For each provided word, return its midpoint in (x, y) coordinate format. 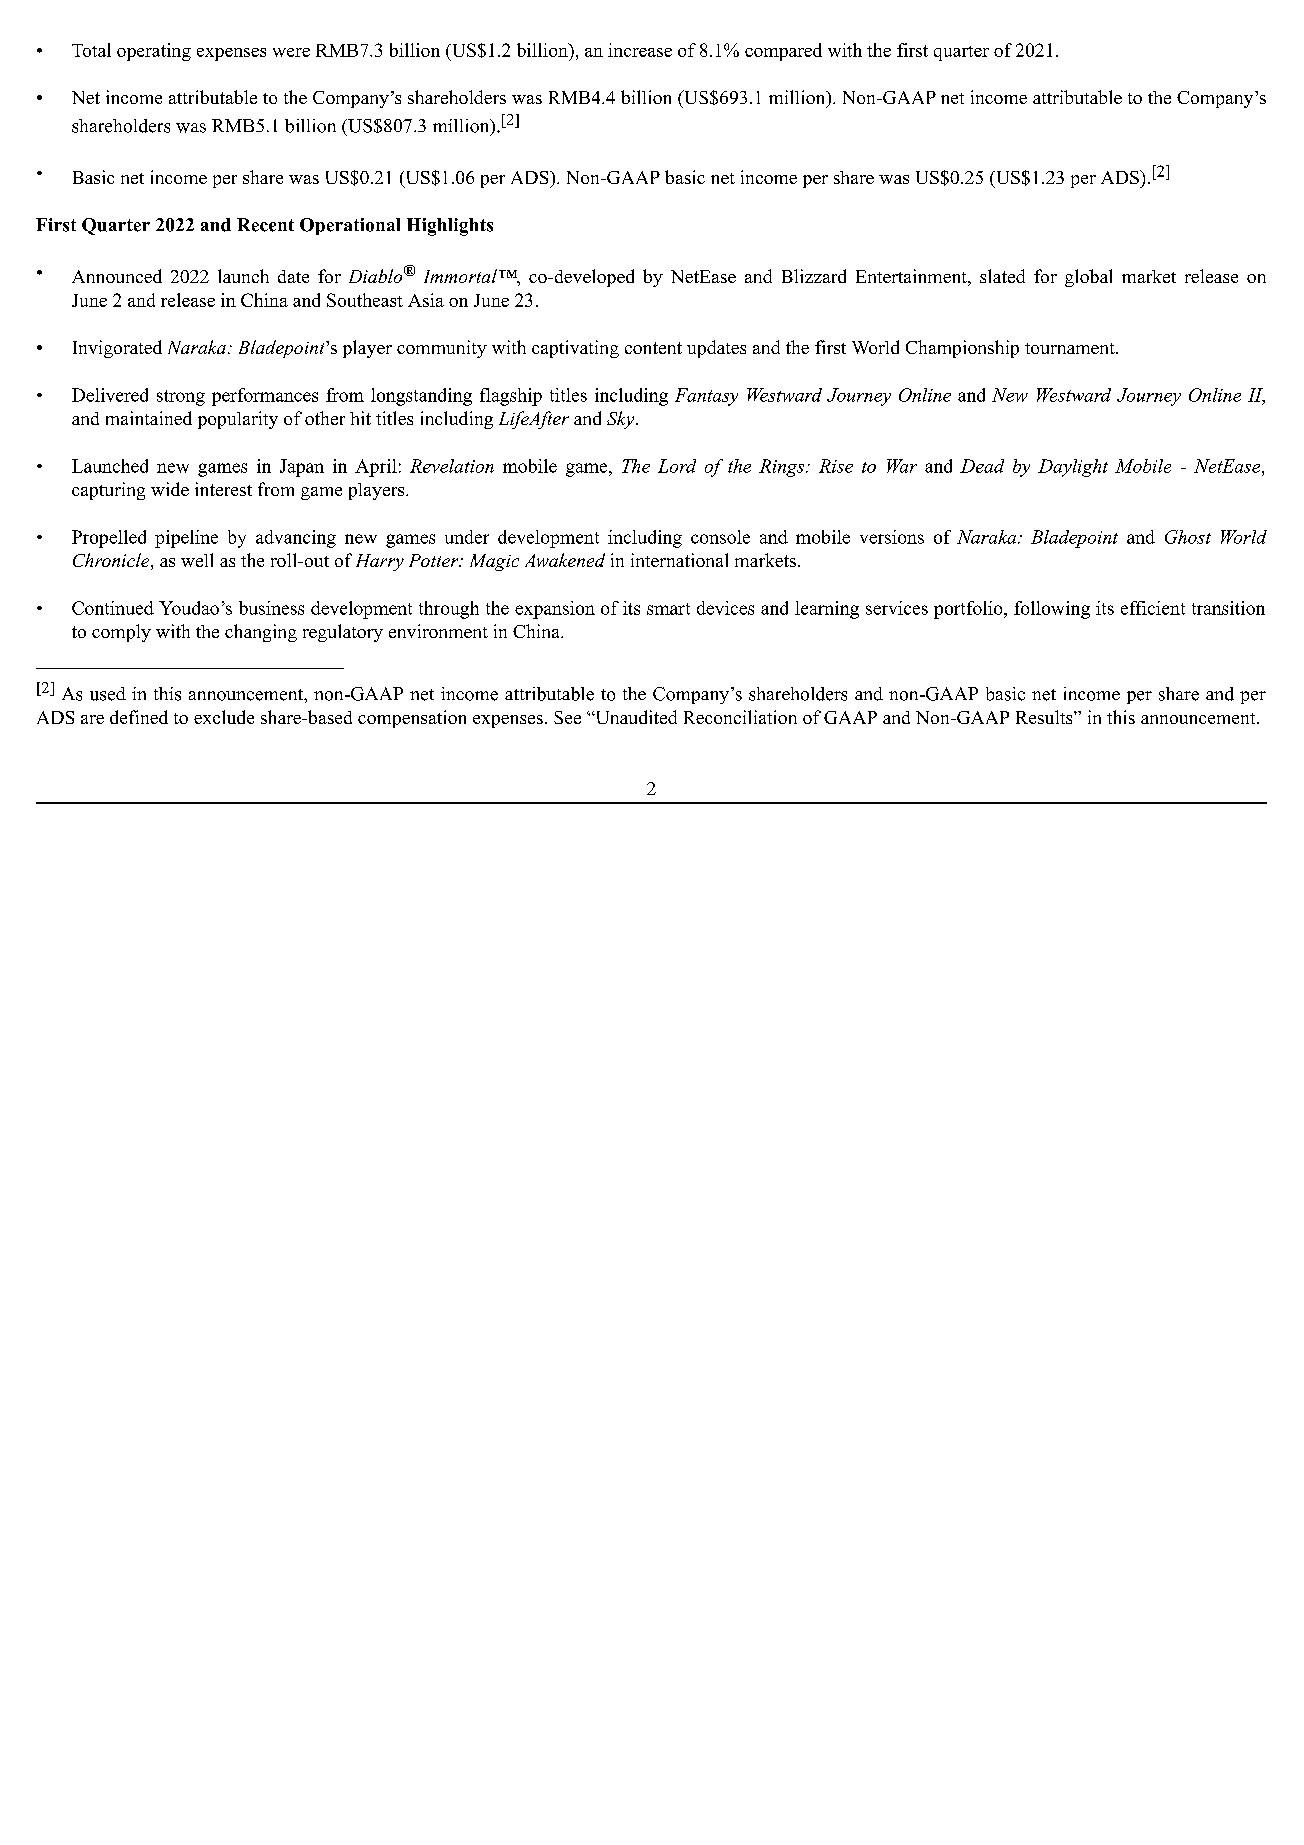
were (291, 52)
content (653, 348)
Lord (677, 466)
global (1088, 278)
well (197, 560)
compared (783, 52)
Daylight (1073, 468)
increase (640, 50)
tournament (1071, 348)
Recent (265, 225)
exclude (224, 717)
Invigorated (117, 349)
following (1052, 610)
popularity (238, 420)
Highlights (450, 227)
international (679, 560)
